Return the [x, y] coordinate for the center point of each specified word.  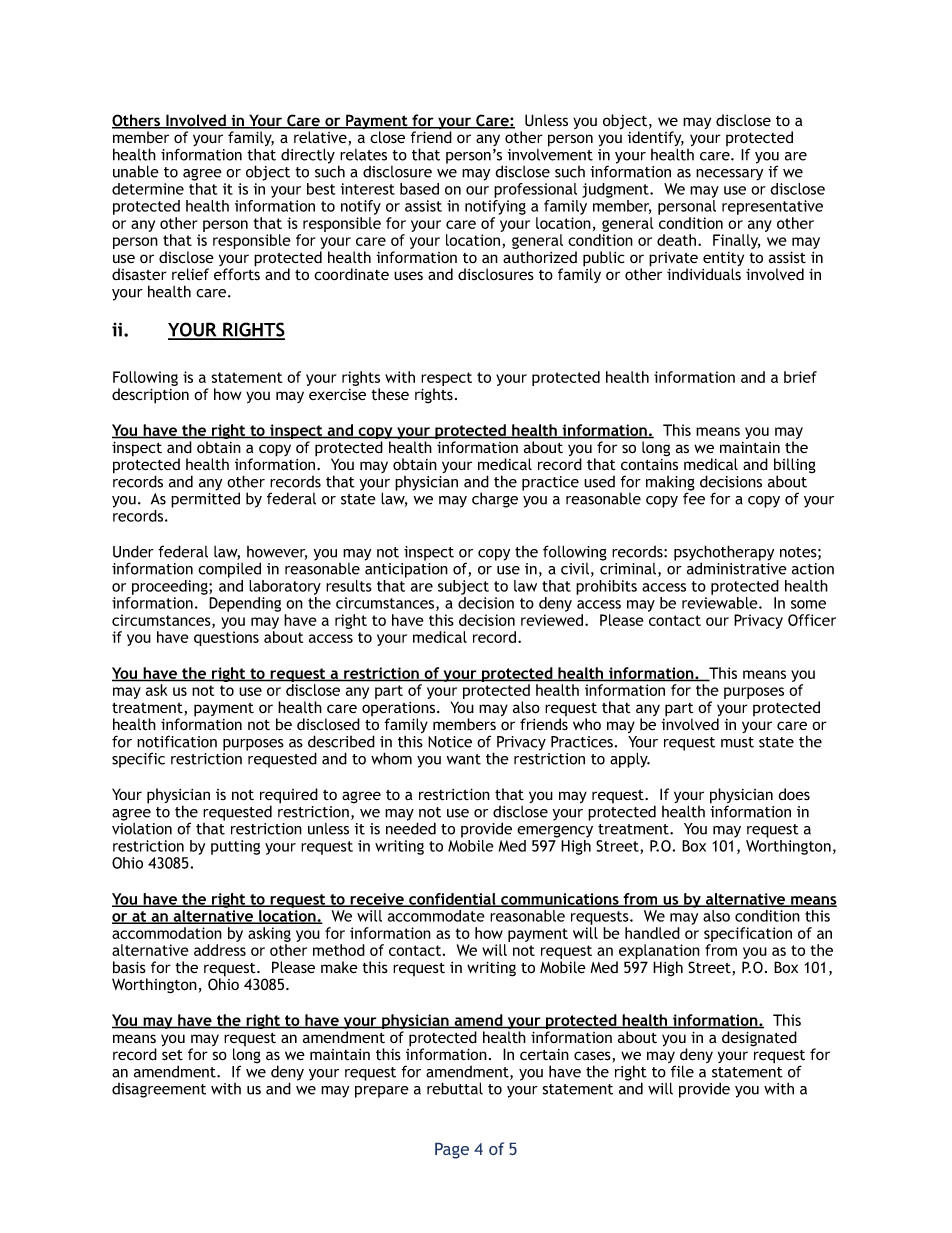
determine [148, 189]
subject [463, 587]
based [419, 189]
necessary [729, 175]
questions [226, 638]
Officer [812, 620]
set [172, 1055]
